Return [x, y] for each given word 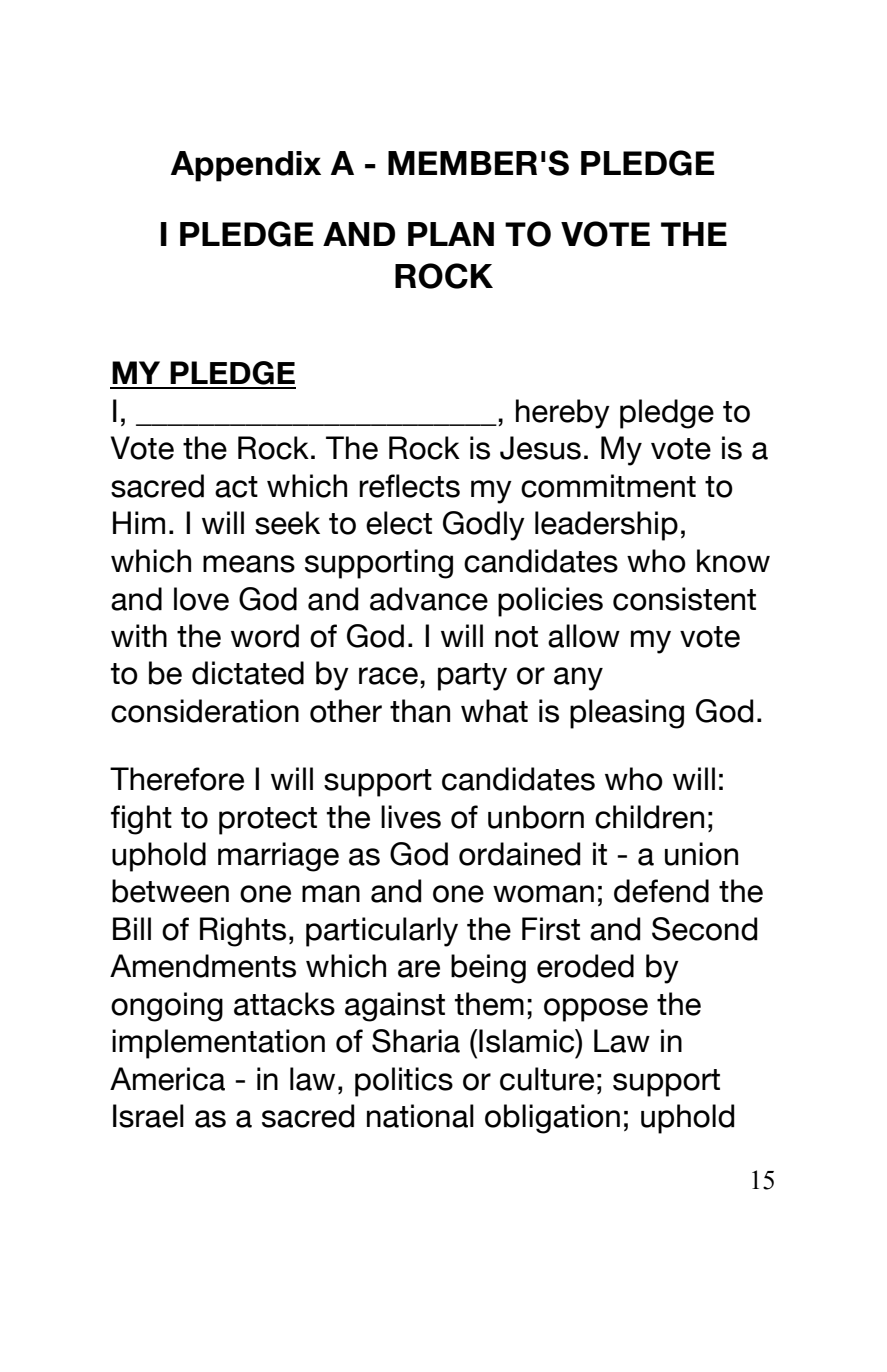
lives [411, 817]
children [649, 817]
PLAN [451, 234]
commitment [608, 486]
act [236, 487]
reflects [409, 486]
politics [404, 1082]
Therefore [177, 779]
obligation [552, 1119]
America [167, 1079]
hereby [563, 414]
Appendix [246, 166]
